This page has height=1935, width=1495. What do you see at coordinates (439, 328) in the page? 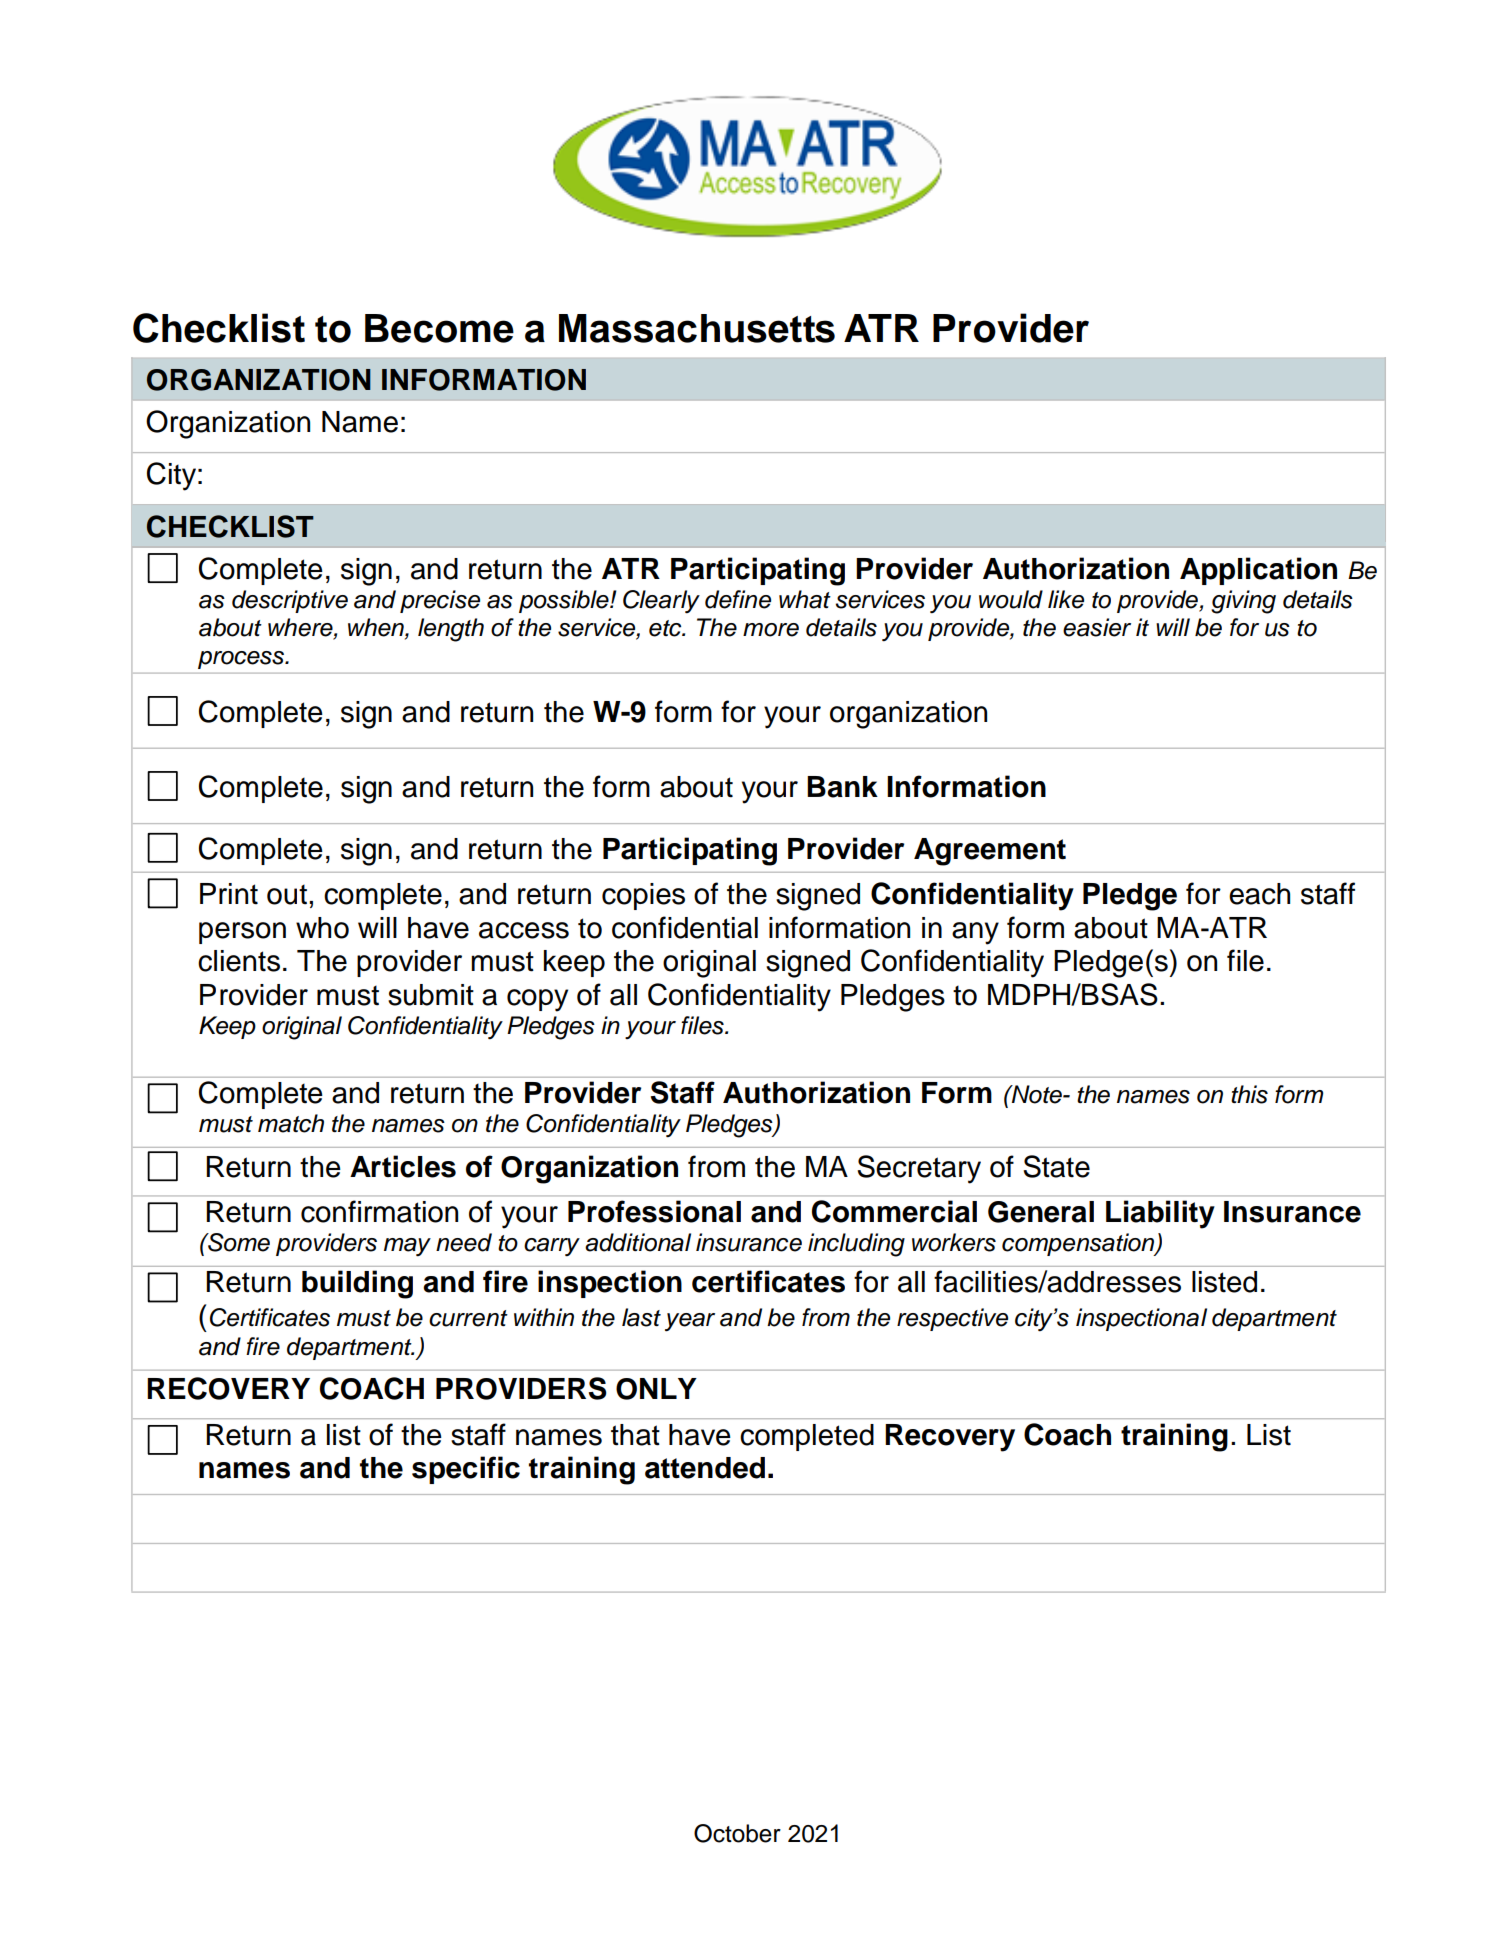
I see `Become` at bounding box center [439, 328].
